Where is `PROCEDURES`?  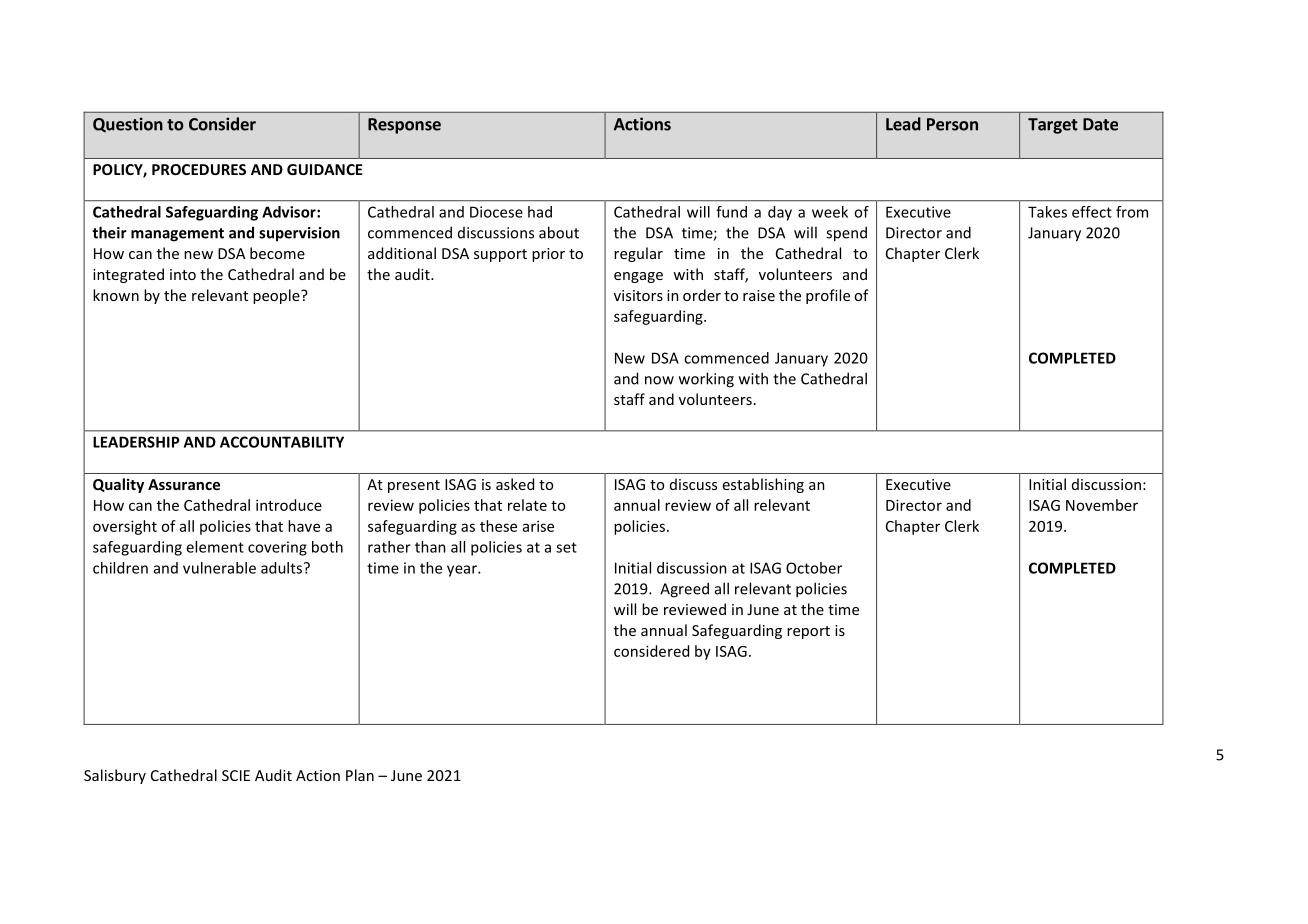
PROCEDURES is located at coordinates (199, 169).
